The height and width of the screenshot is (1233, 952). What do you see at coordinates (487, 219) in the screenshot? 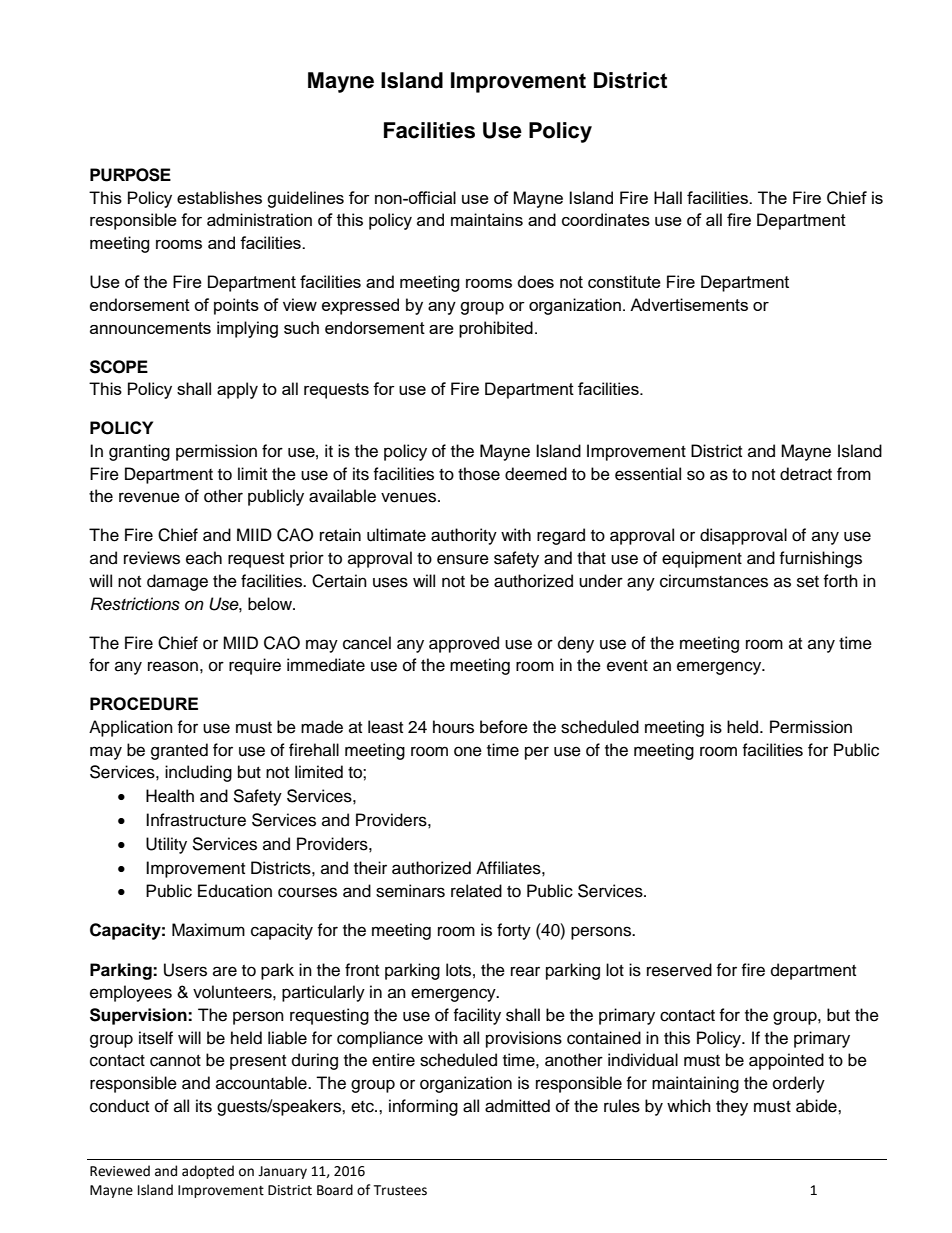
I see `maintains` at bounding box center [487, 219].
